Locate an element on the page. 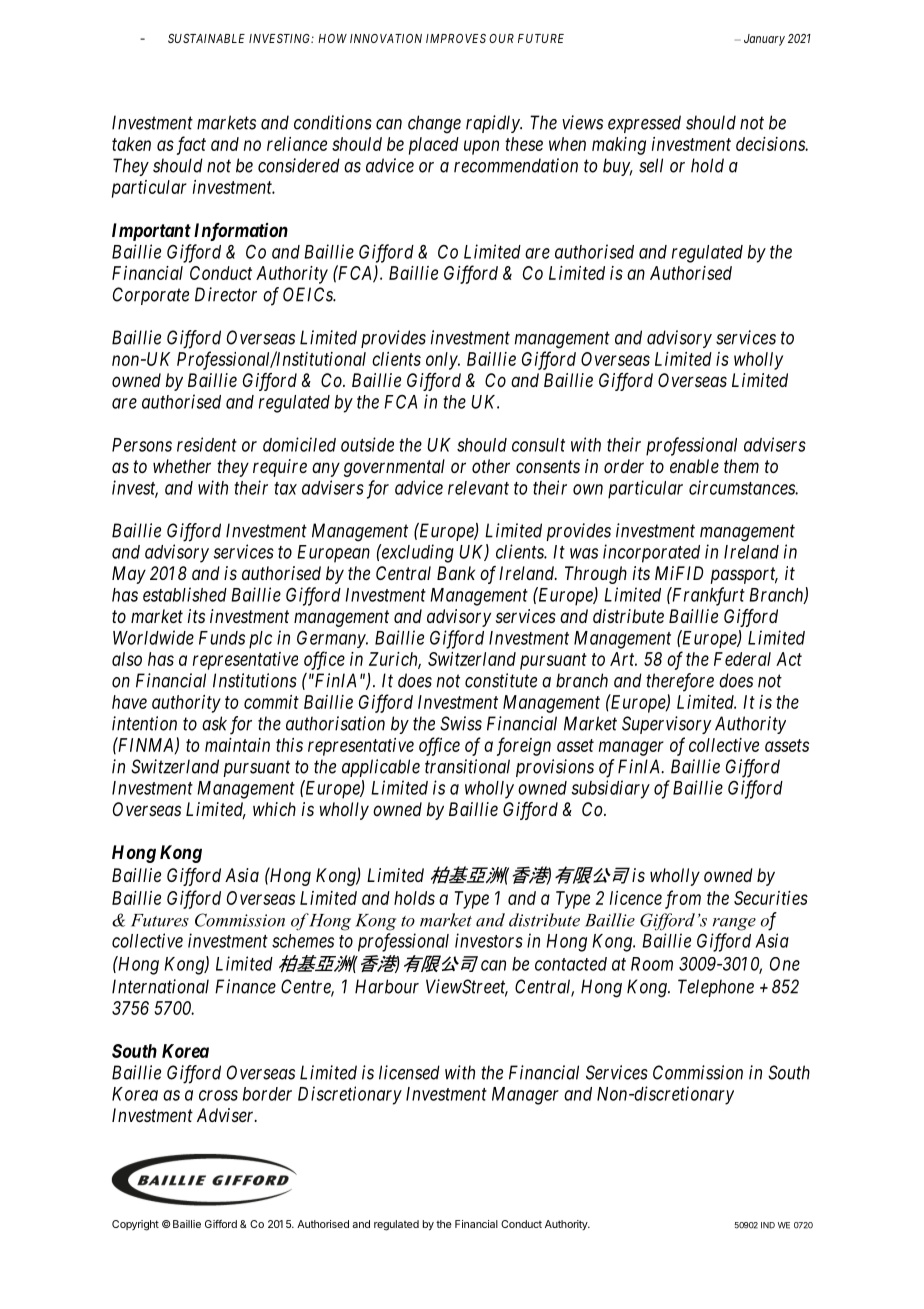 The width and height of the document is (924, 1309). licensed is located at coordinates (409, 1072).
